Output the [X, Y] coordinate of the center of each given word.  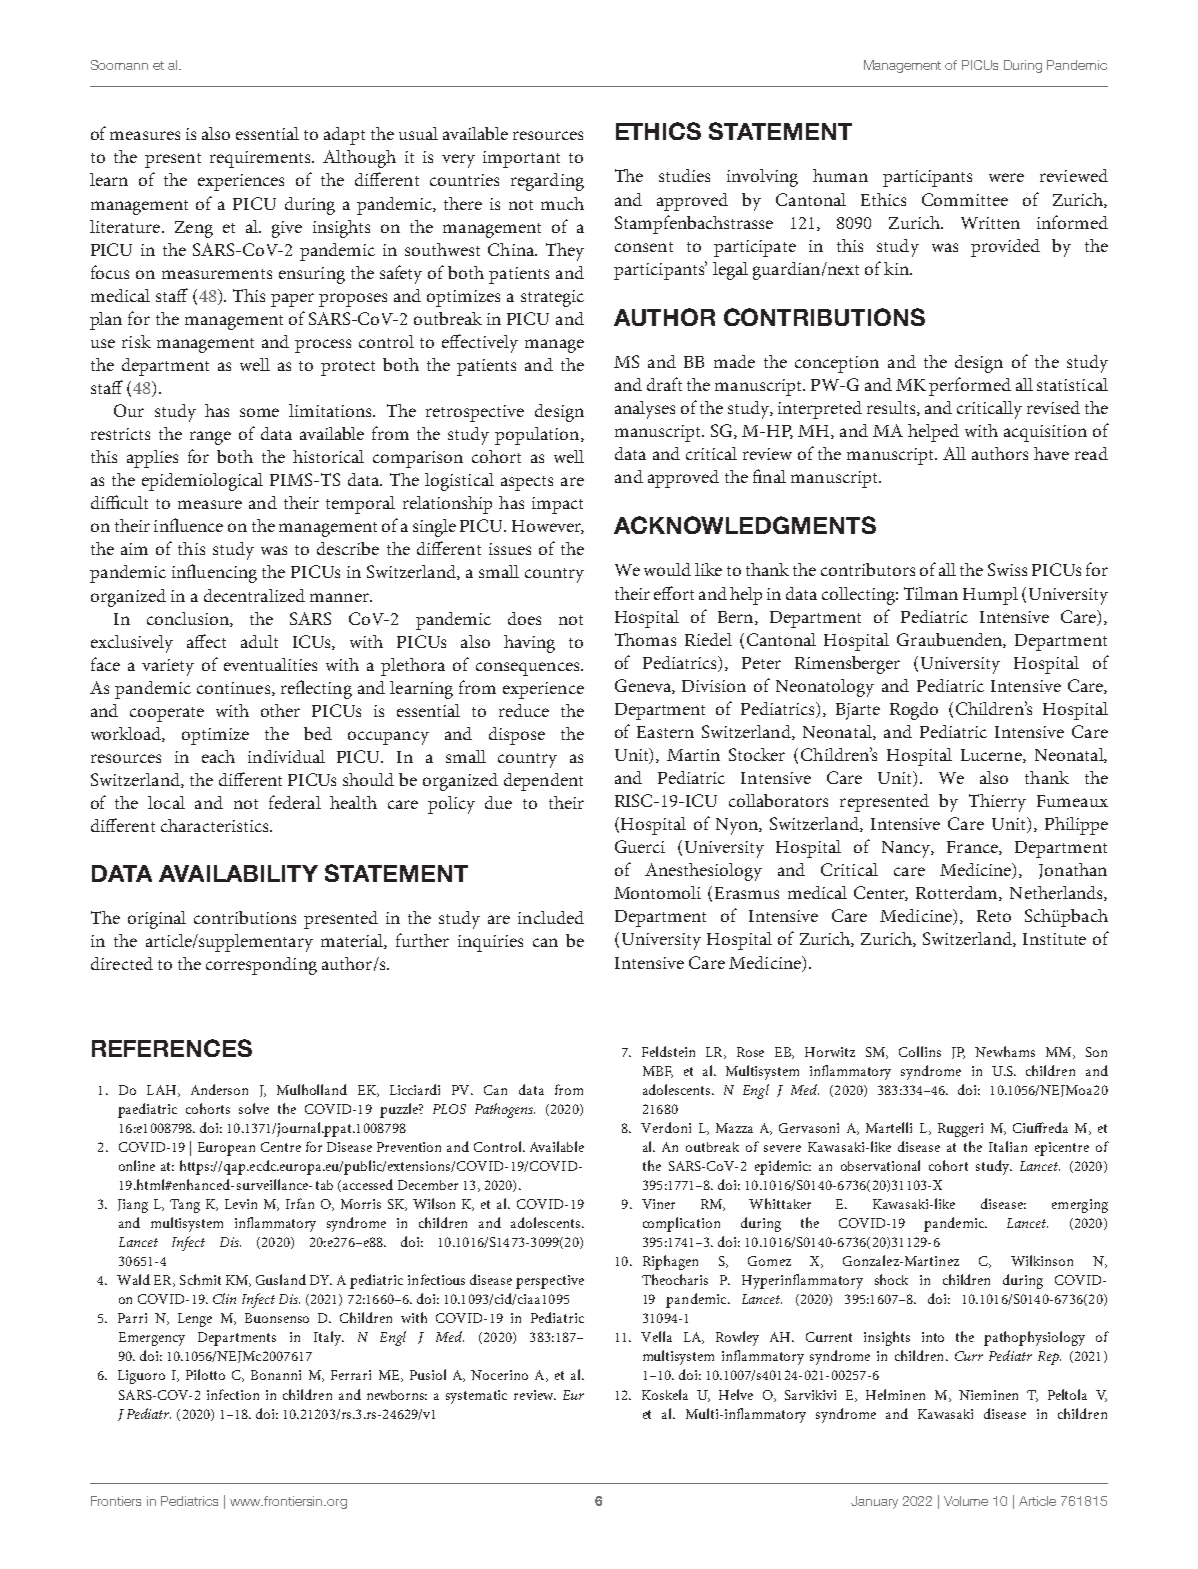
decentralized [254, 595]
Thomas [645, 639]
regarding [547, 182]
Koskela [665, 1394]
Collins [920, 1051]
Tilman [931, 593]
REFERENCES [172, 1048]
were [1006, 177]
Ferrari [351, 1375]
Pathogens [505, 1110]
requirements [261, 159]
